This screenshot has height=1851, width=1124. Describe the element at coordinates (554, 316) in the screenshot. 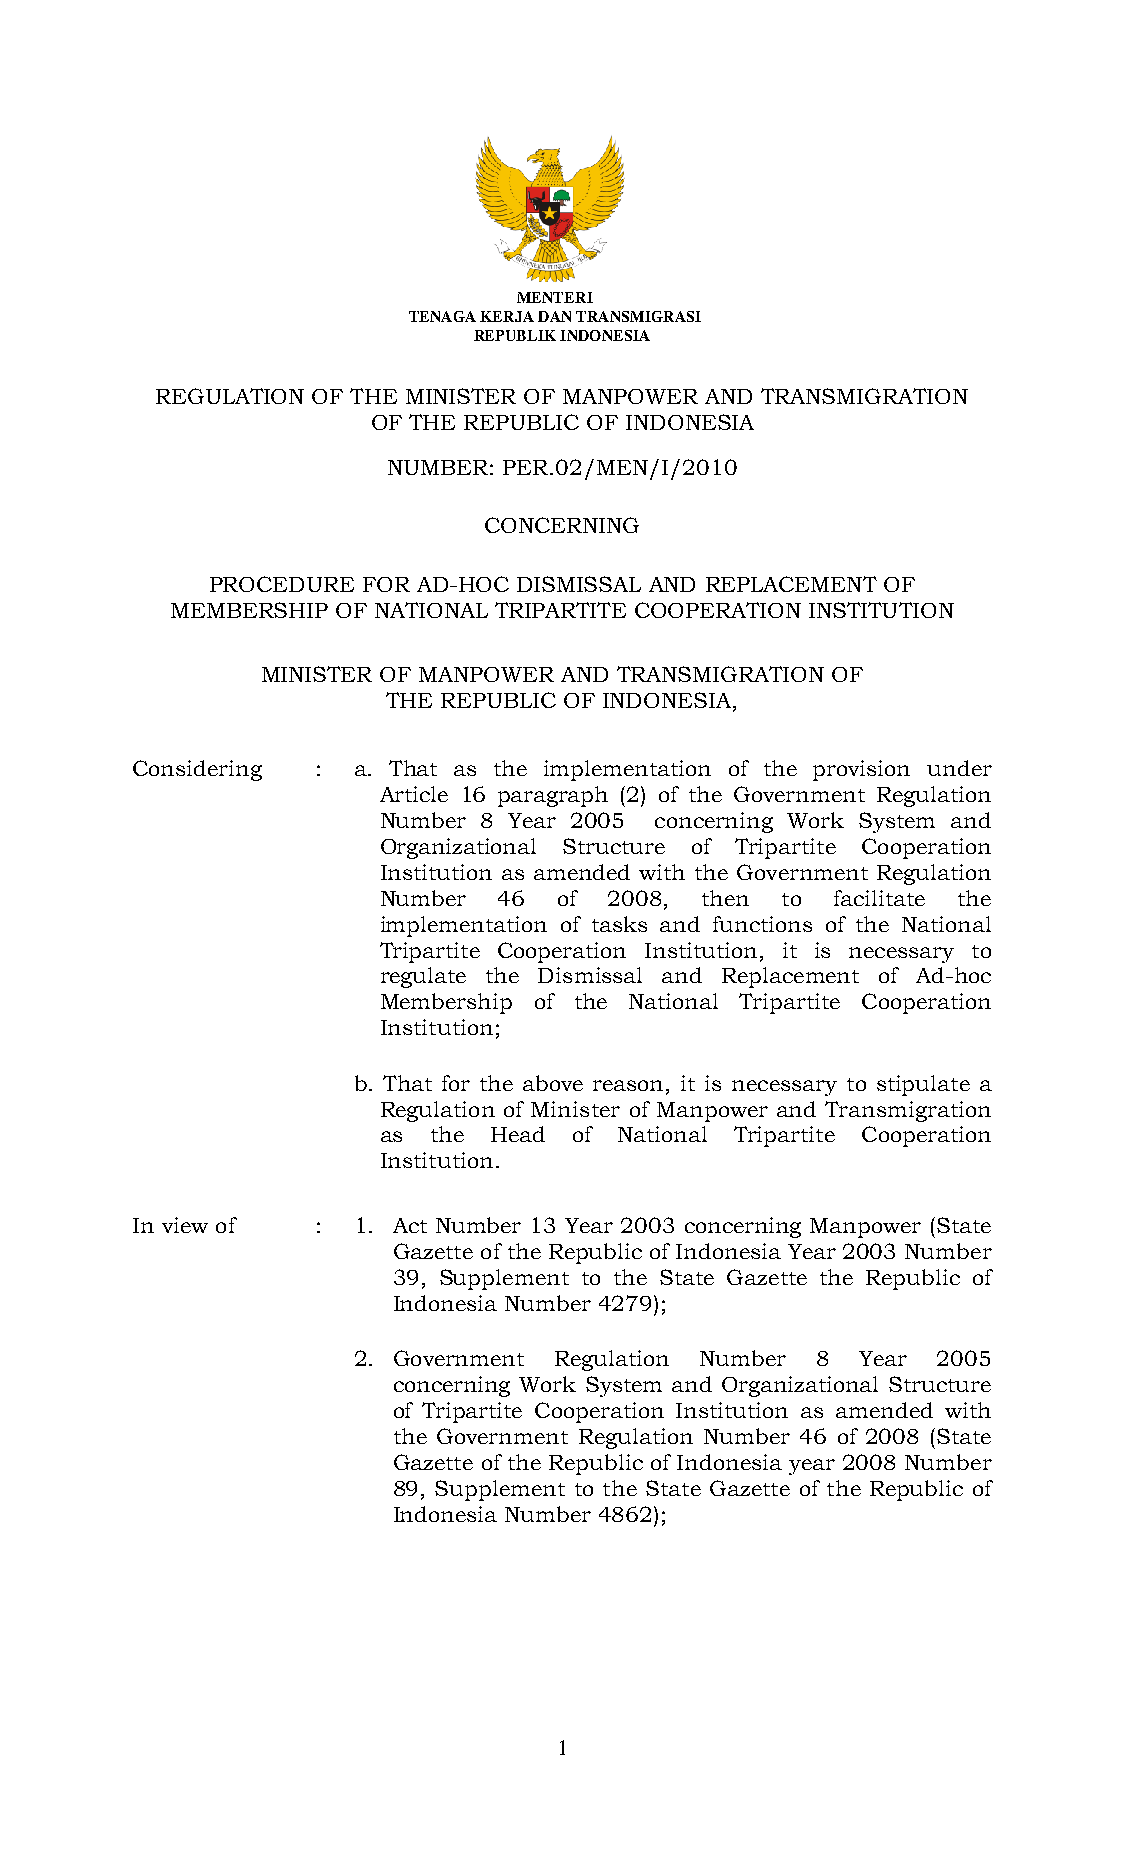

I see `DAN` at that location.
